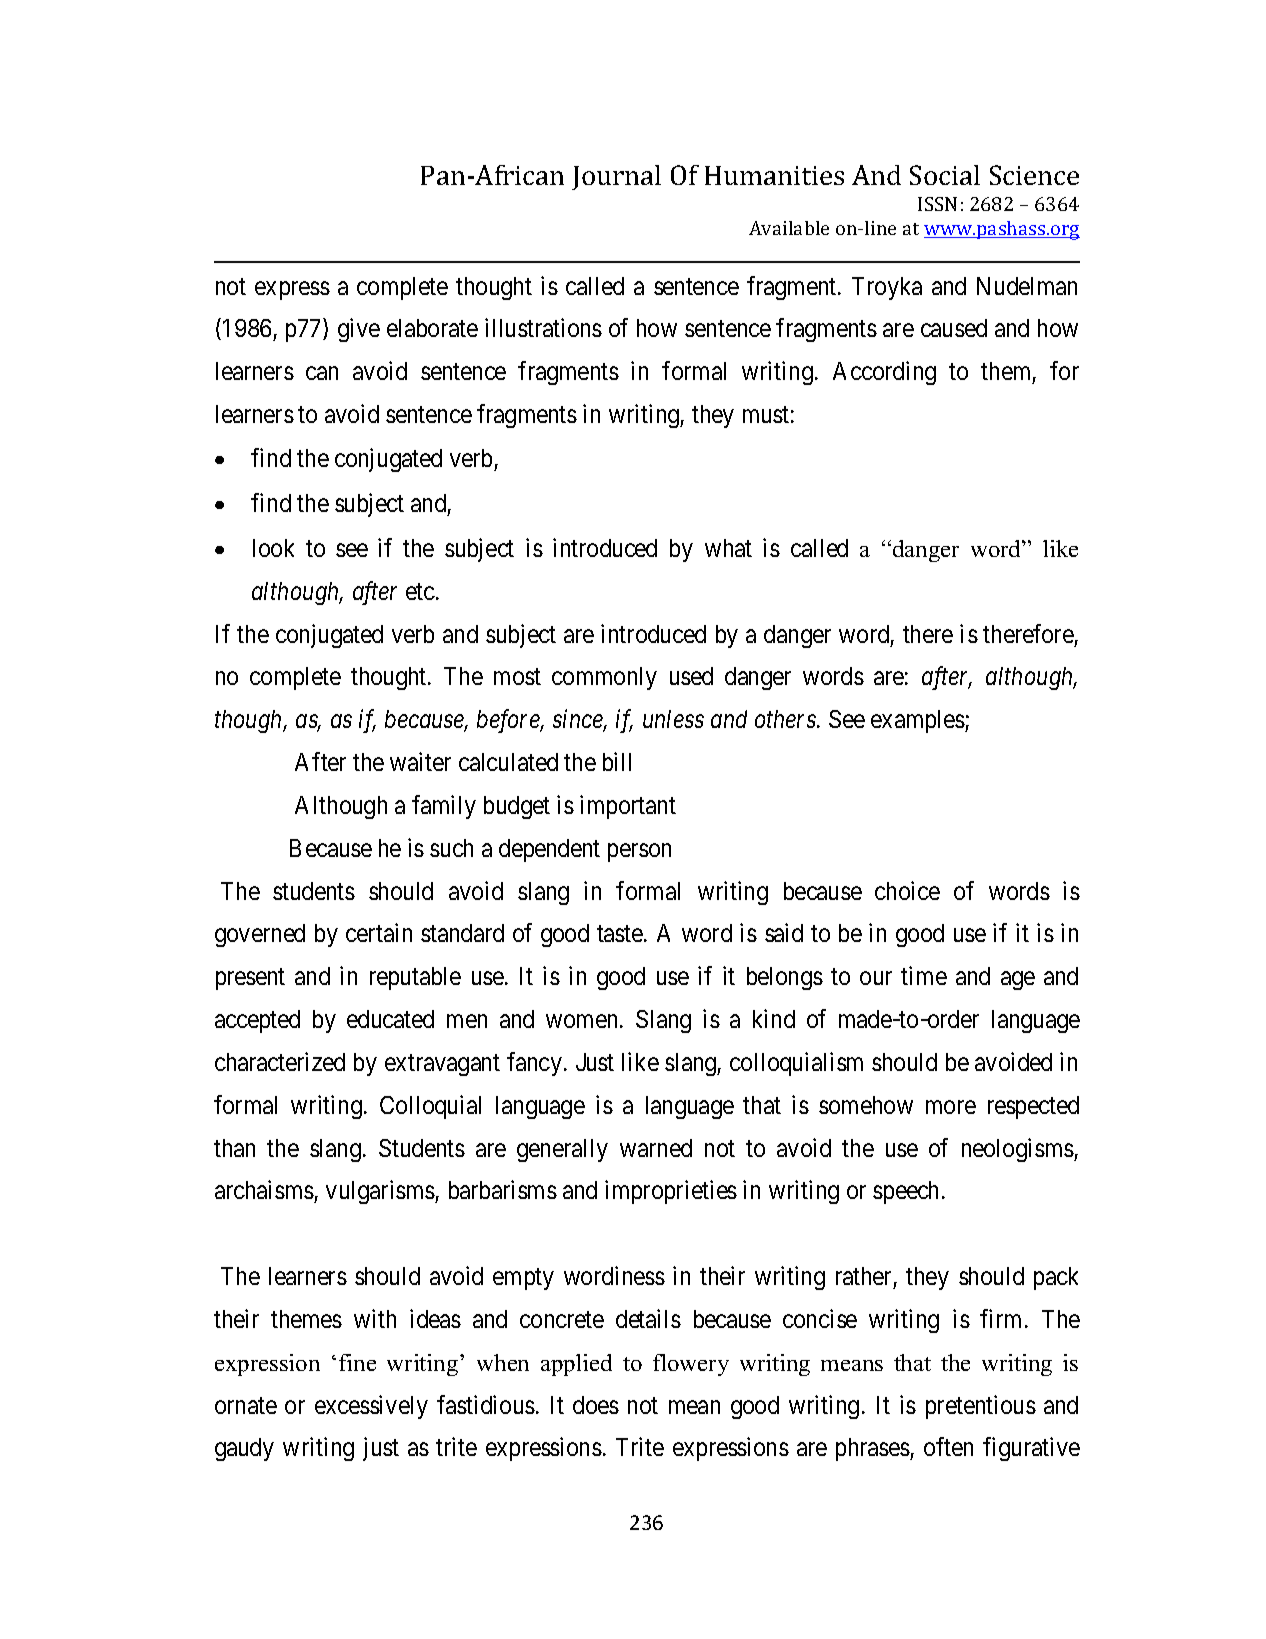 The image size is (1266, 1639). Describe the element at coordinates (604, 678) in the screenshot. I see `commonly` at that location.
